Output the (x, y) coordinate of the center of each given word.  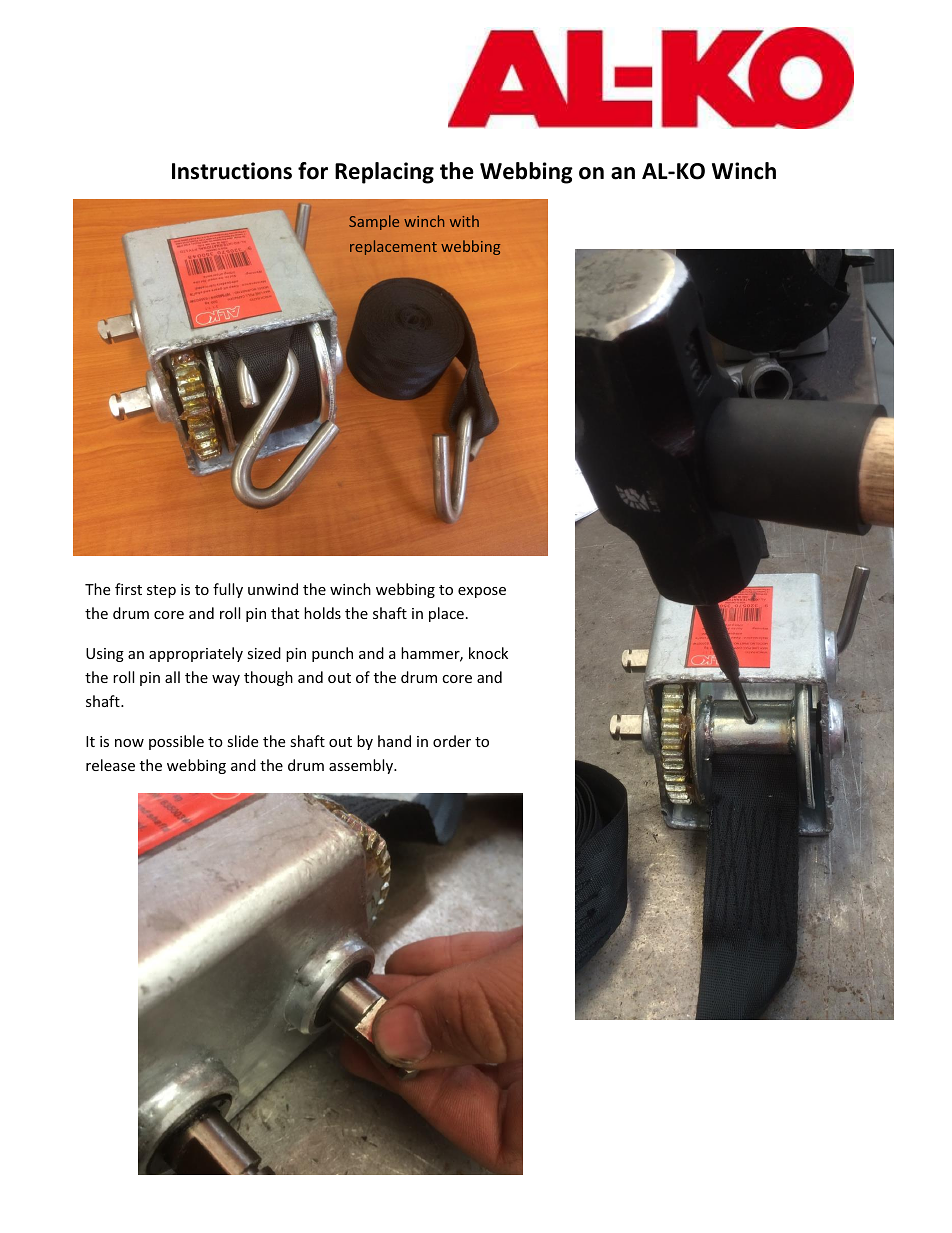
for (313, 171)
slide (242, 741)
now (129, 743)
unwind (273, 589)
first (128, 589)
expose (482, 592)
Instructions (232, 171)
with (464, 221)
